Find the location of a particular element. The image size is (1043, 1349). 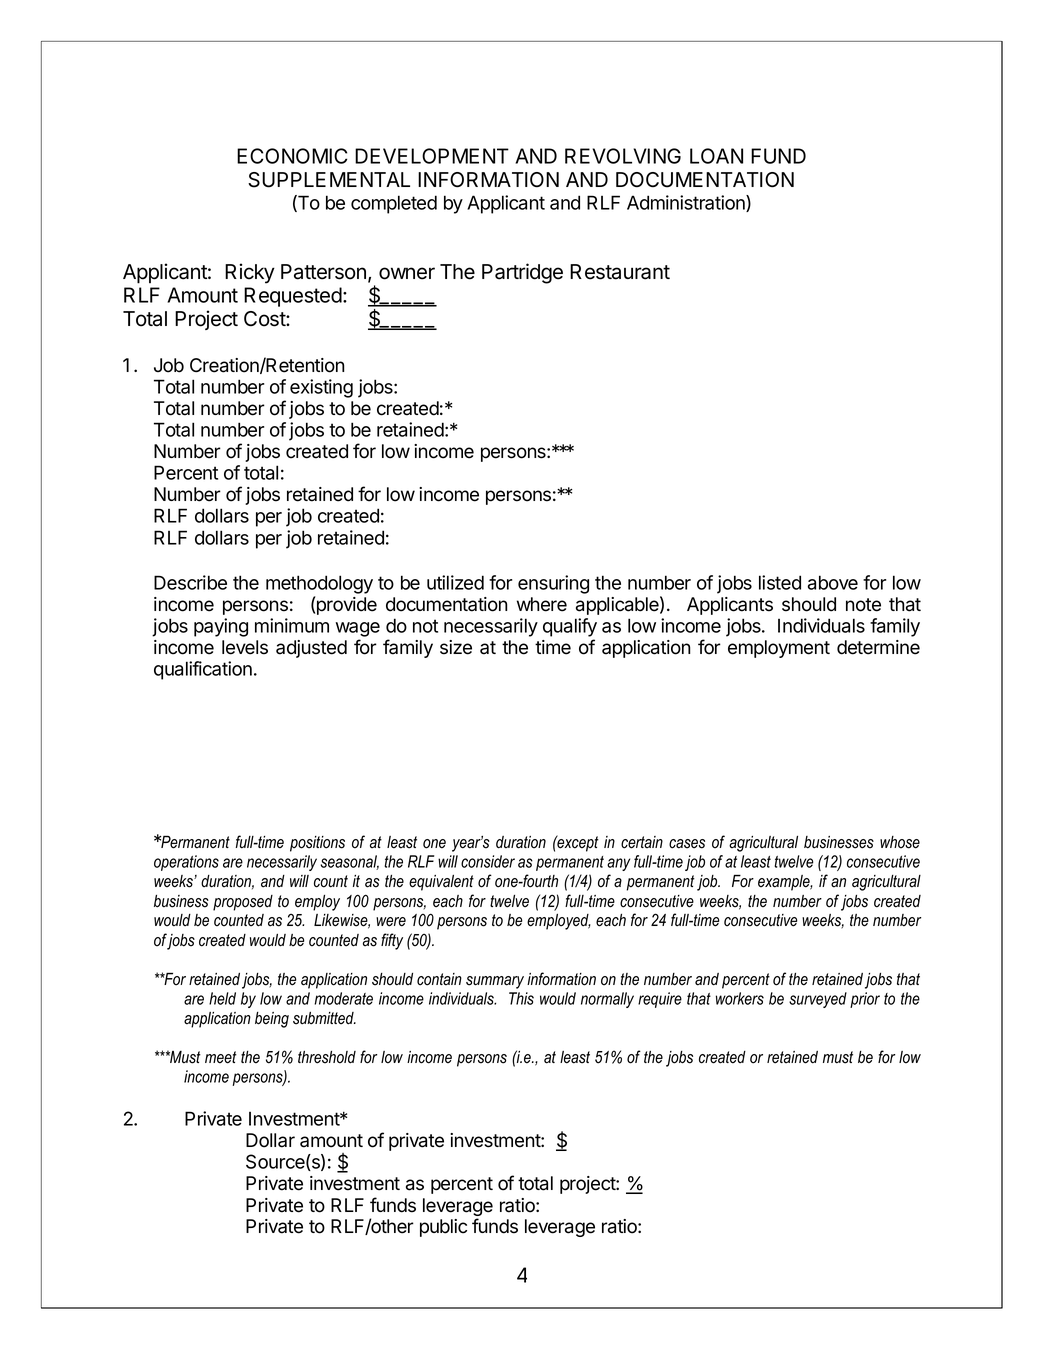

public is located at coordinates (443, 1228).
